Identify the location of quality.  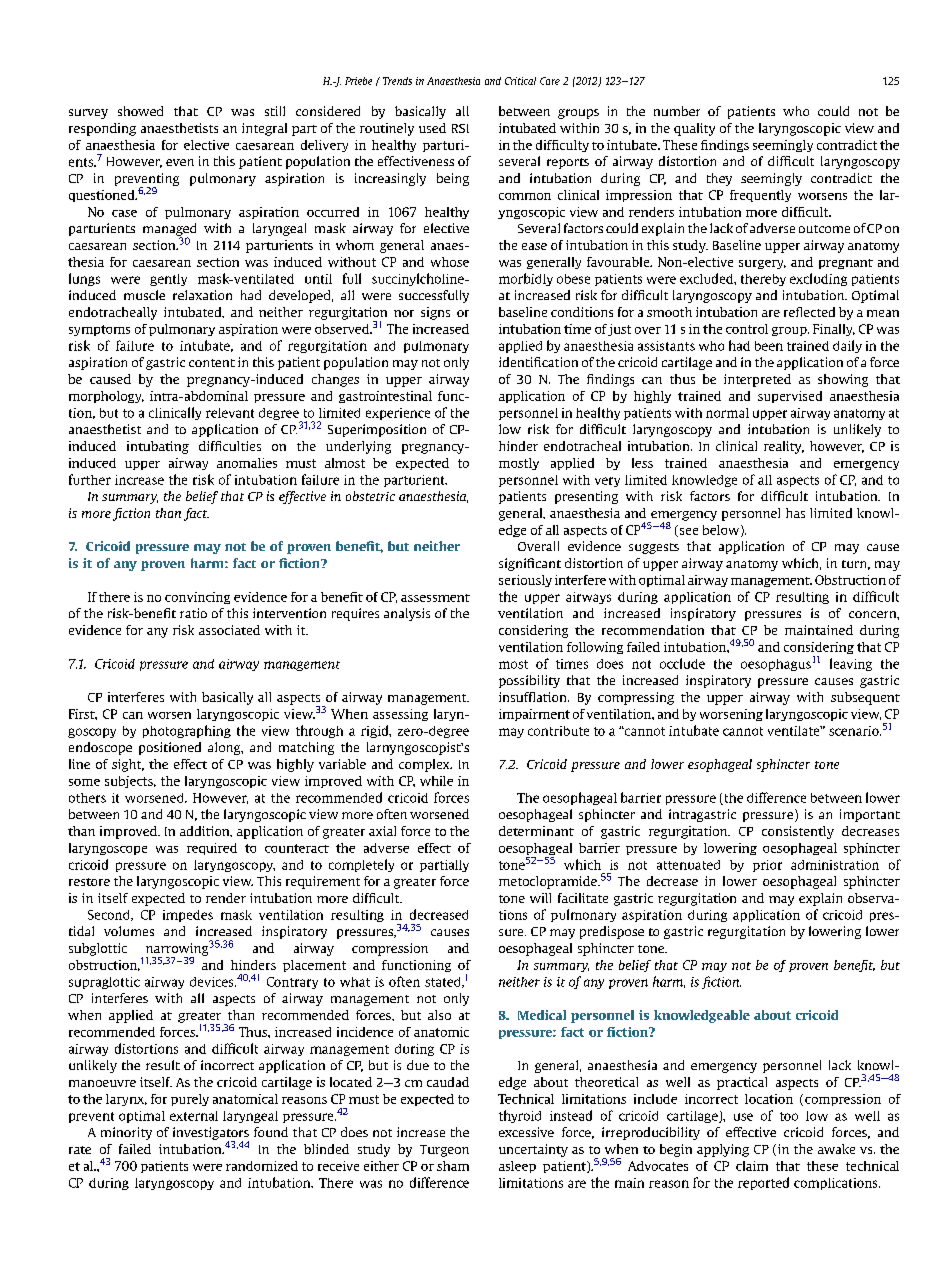
(694, 129).
